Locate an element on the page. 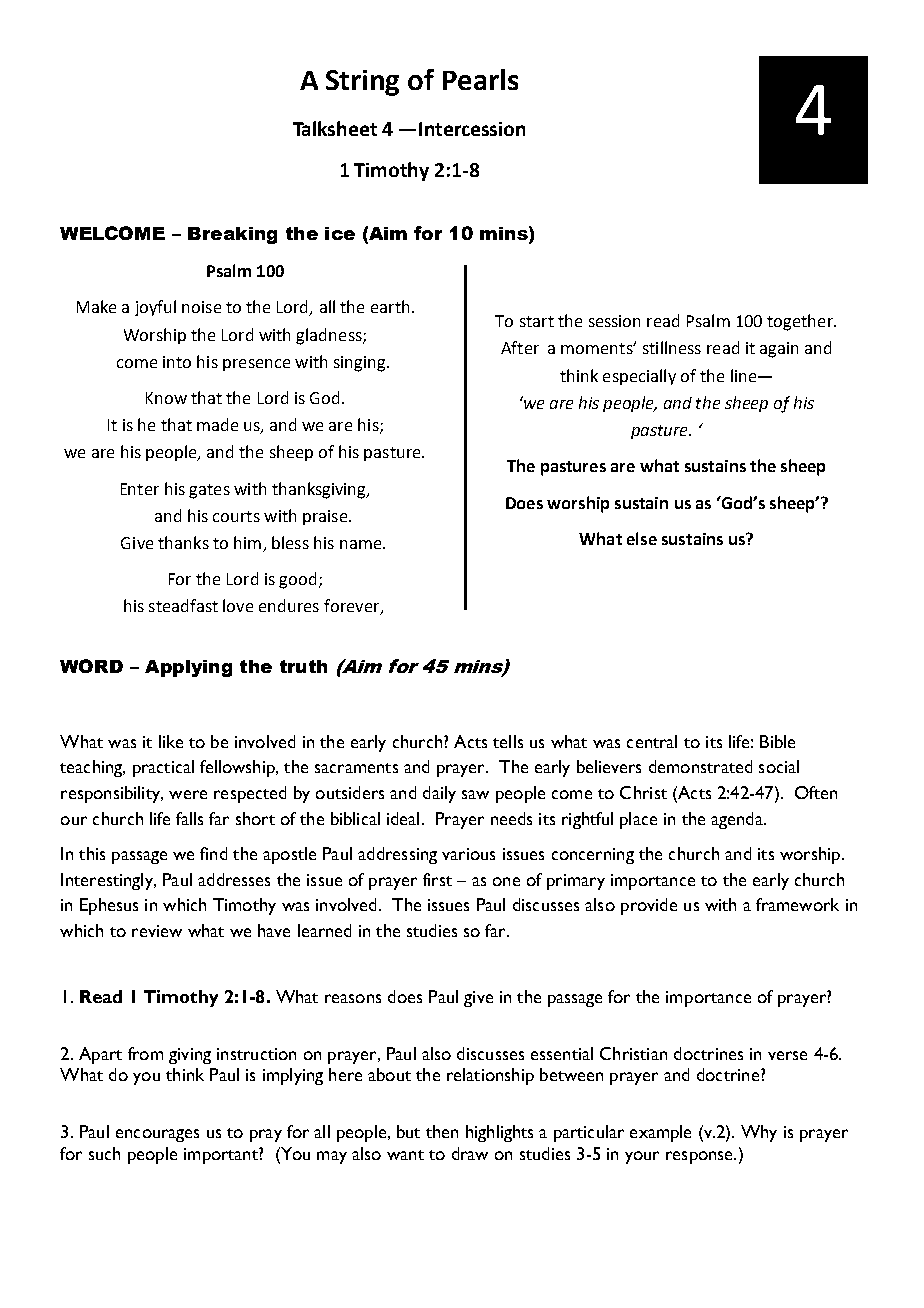  Intercession is located at coordinates (472, 129).
